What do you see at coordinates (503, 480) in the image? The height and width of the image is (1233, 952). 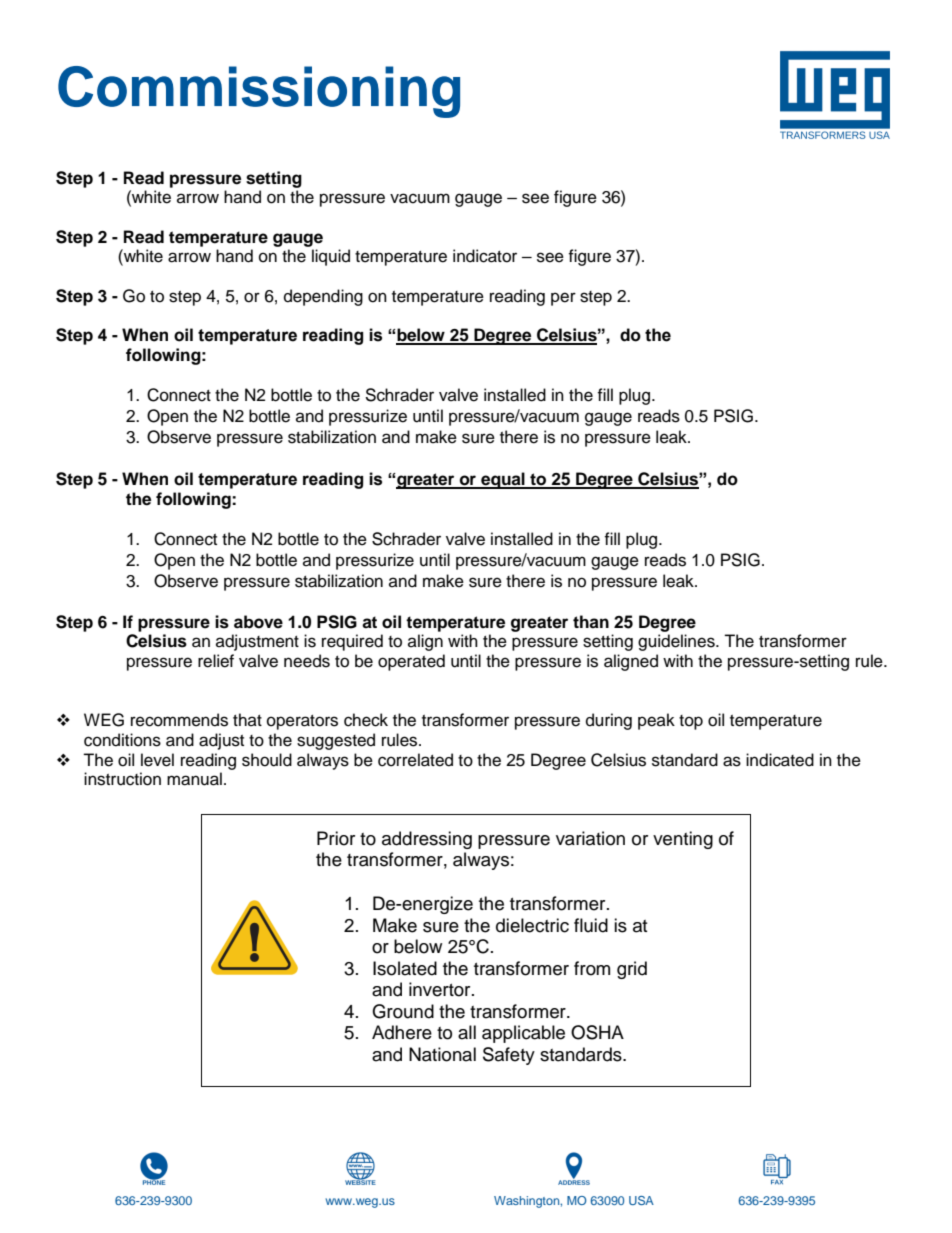 I see `equal` at bounding box center [503, 480].
